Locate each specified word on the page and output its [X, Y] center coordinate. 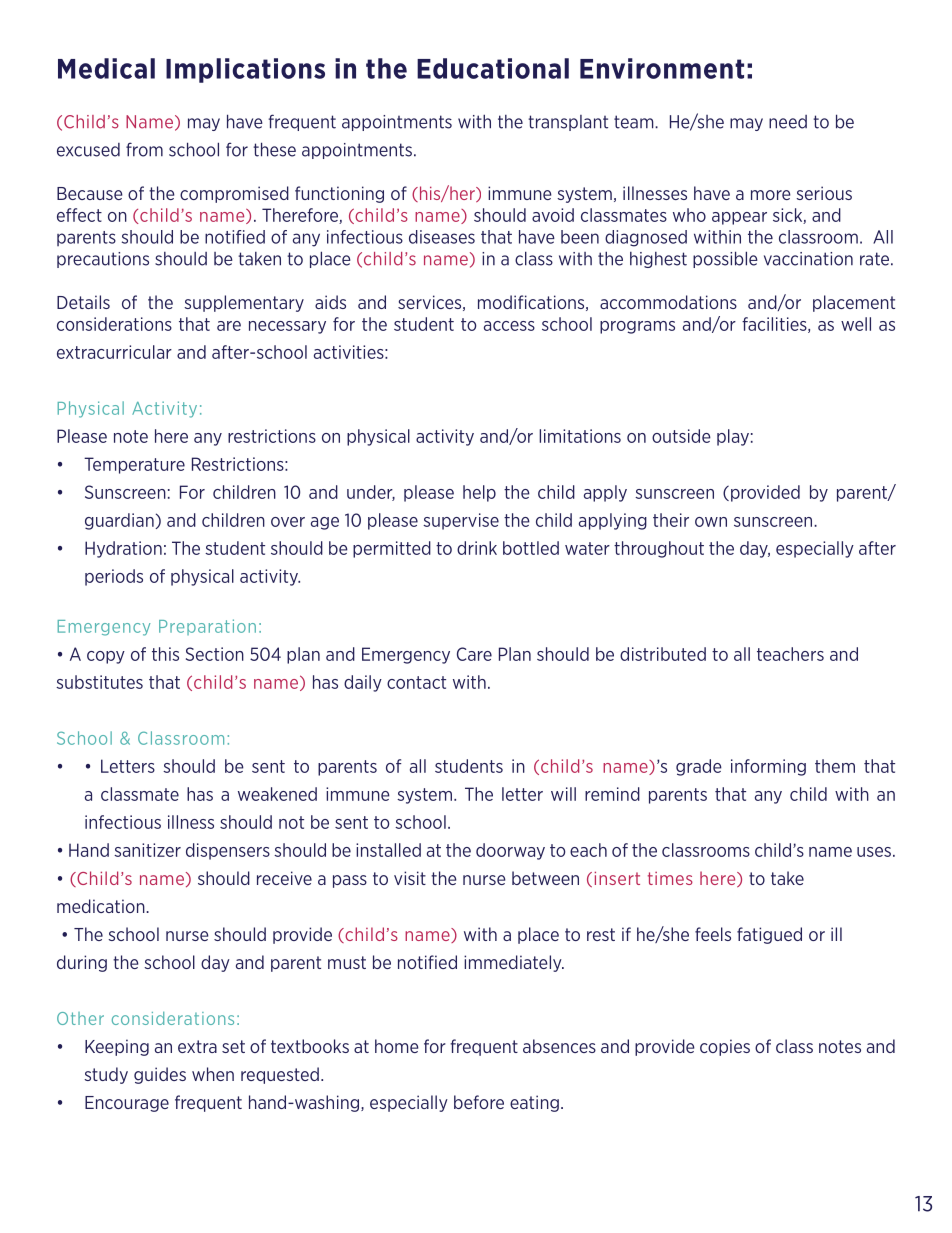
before [479, 1102]
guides [160, 1075]
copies [725, 1047]
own [711, 522]
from [144, 149]
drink [477, 548]
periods [114, 577]
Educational [493, 68]
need [788, 122]
